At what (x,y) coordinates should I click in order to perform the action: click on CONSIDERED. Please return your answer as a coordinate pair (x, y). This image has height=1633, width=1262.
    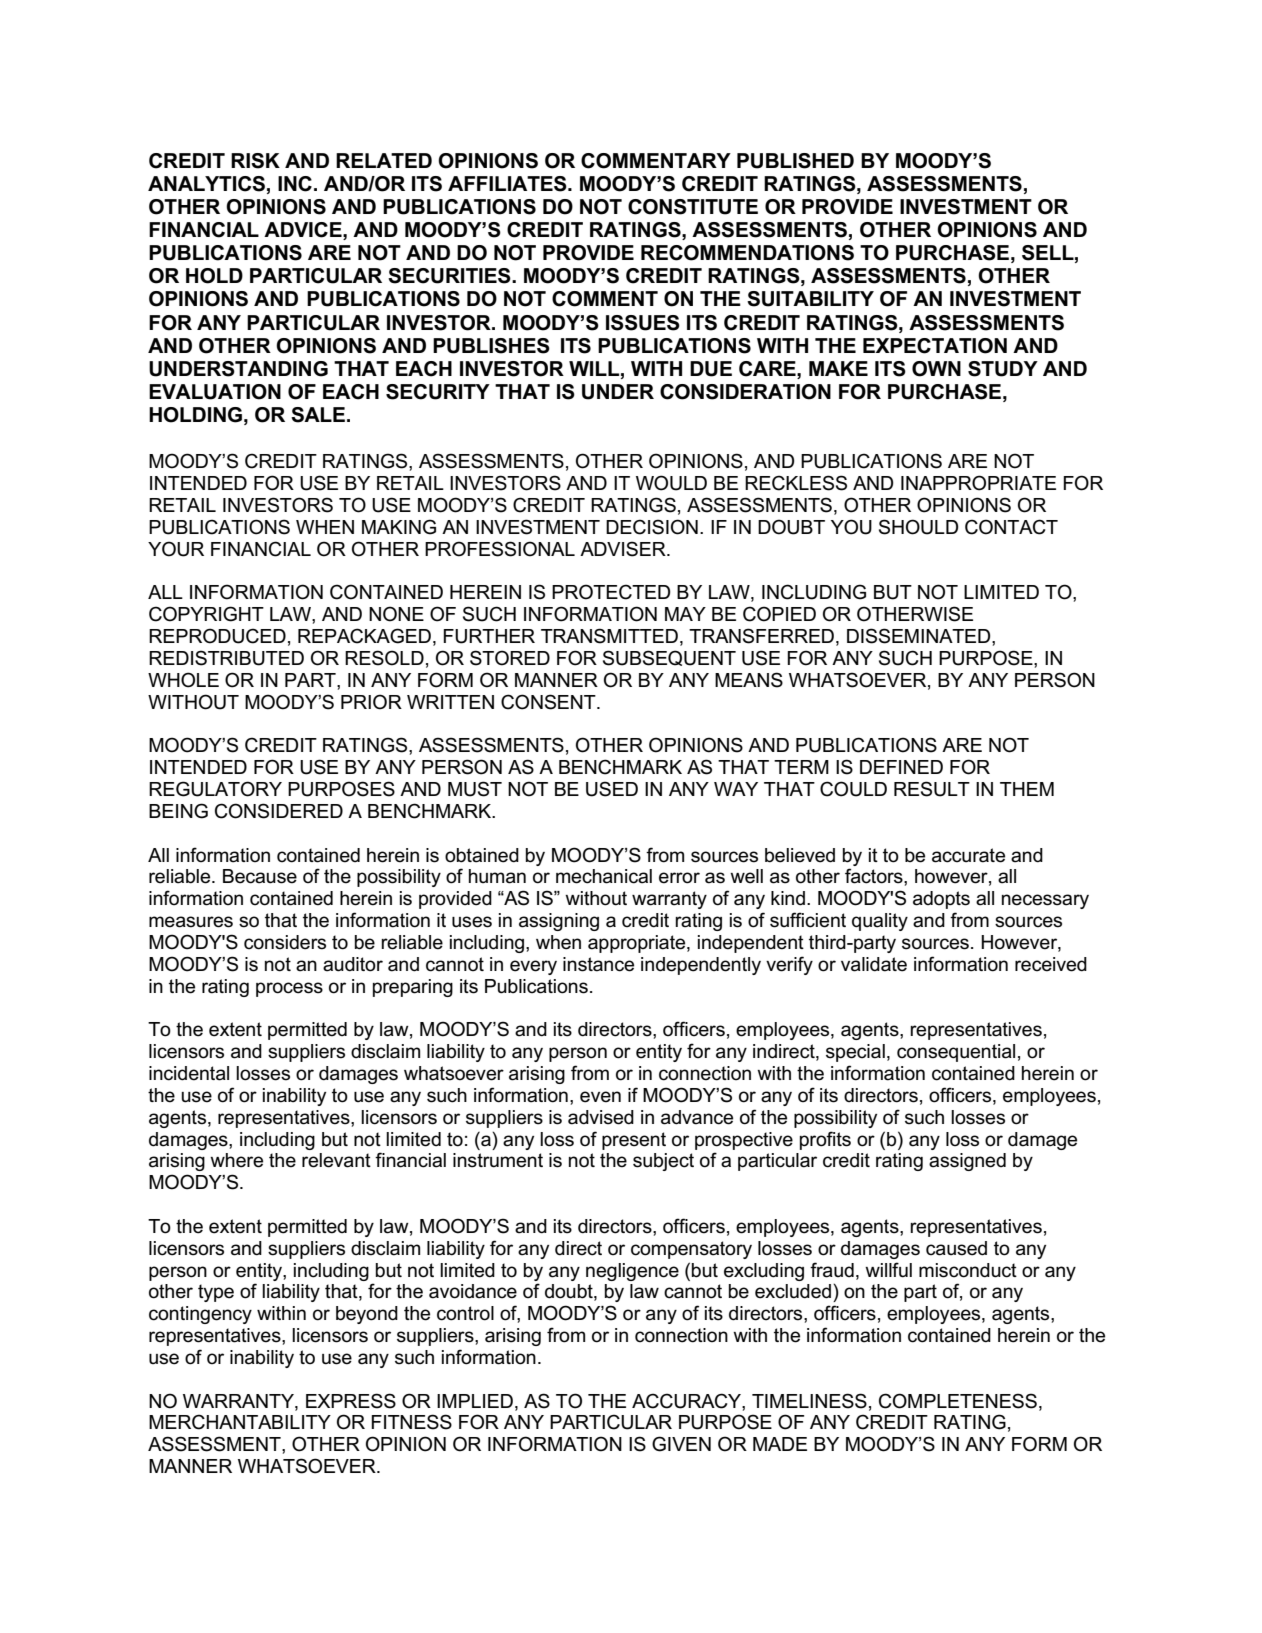
    Looking at the image, I should click on (279, 811).
